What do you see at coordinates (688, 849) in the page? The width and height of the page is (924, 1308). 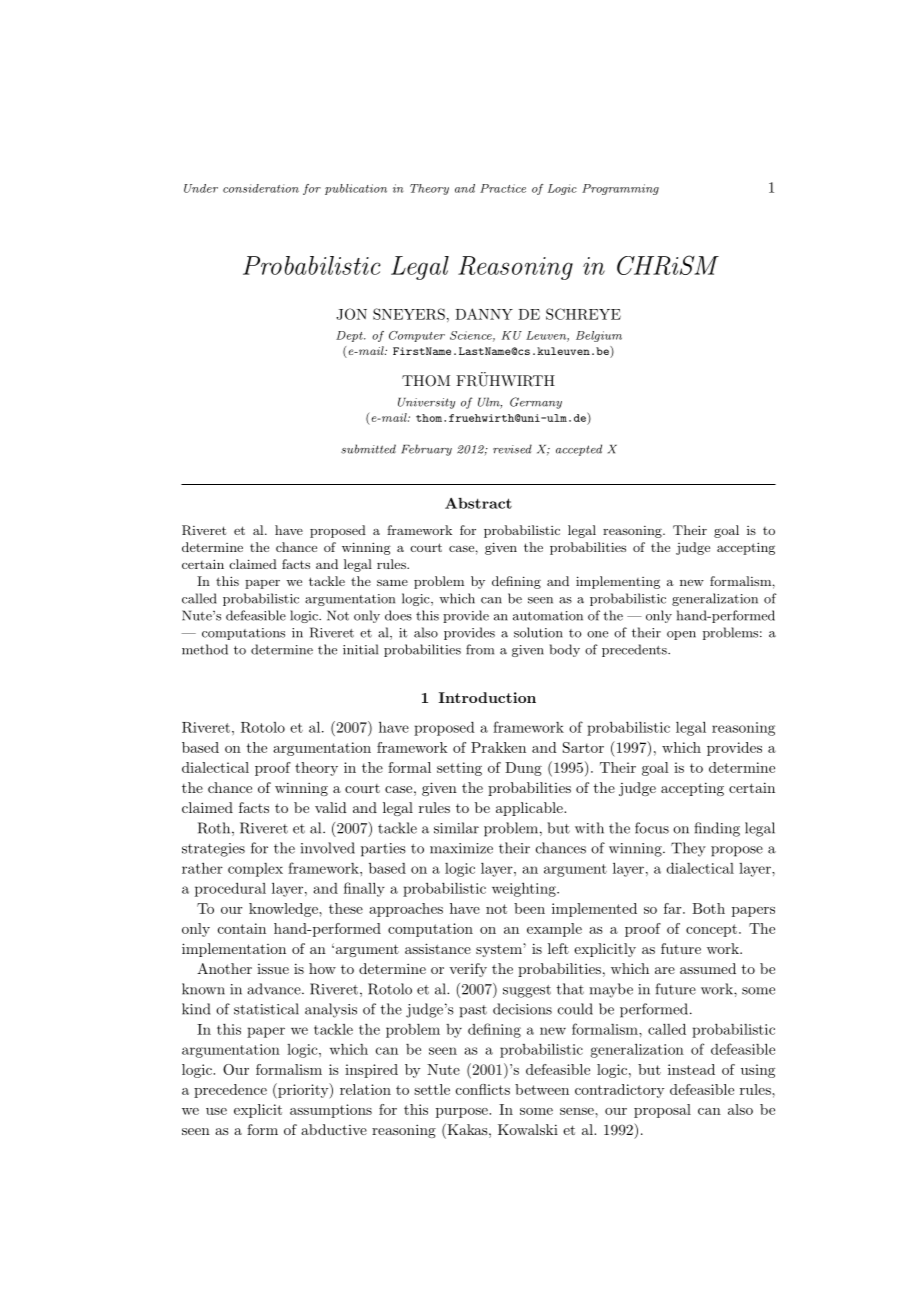 I see `They` at bounding box center [688, 849].
